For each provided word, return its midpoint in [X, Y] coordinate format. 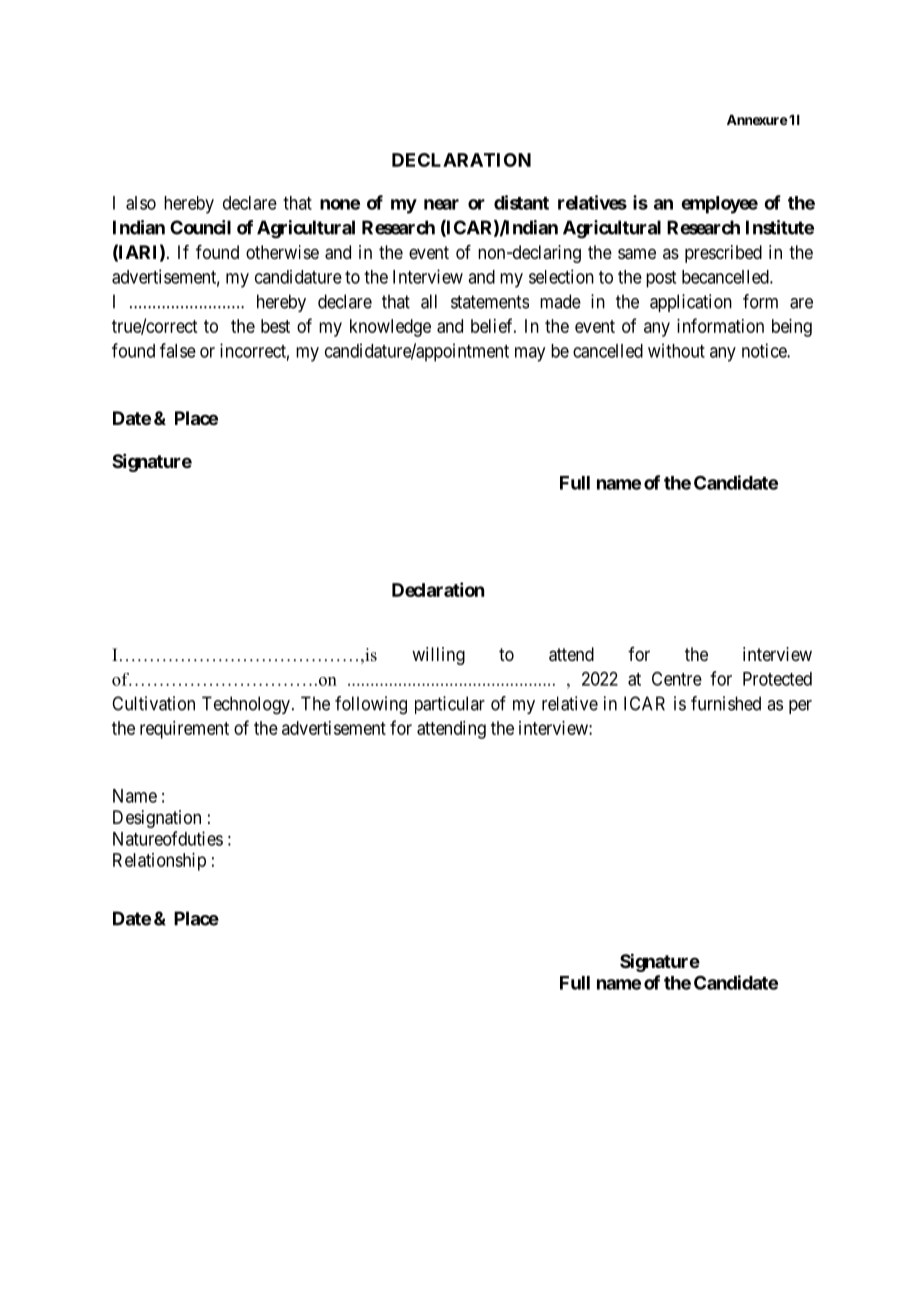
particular [450, 705]
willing [438, 656]
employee [719, 205]
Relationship [159, 862]
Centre [677, 678]
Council [200, 227]
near [441, 204]
